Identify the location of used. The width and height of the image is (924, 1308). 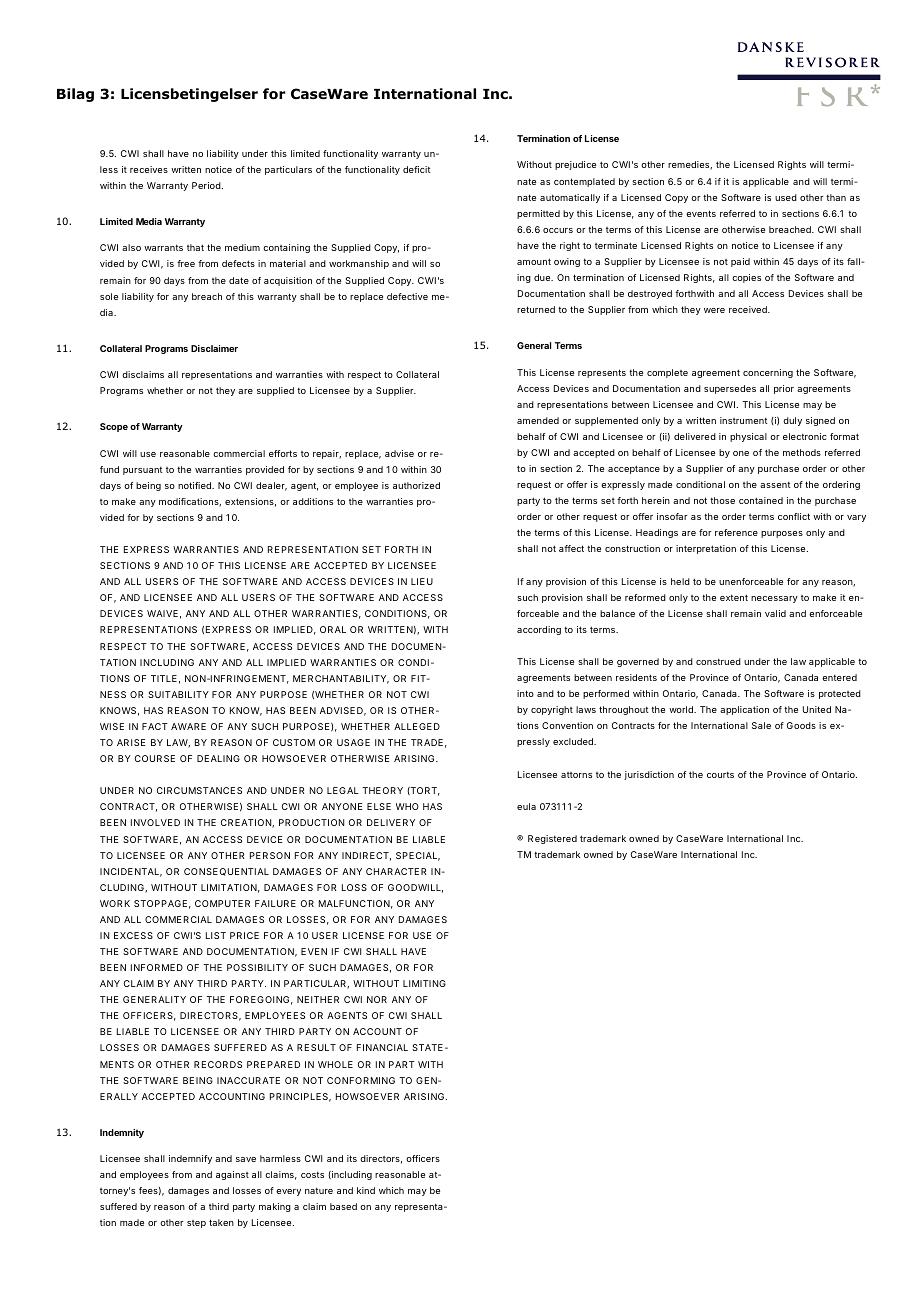
(786, 197).
